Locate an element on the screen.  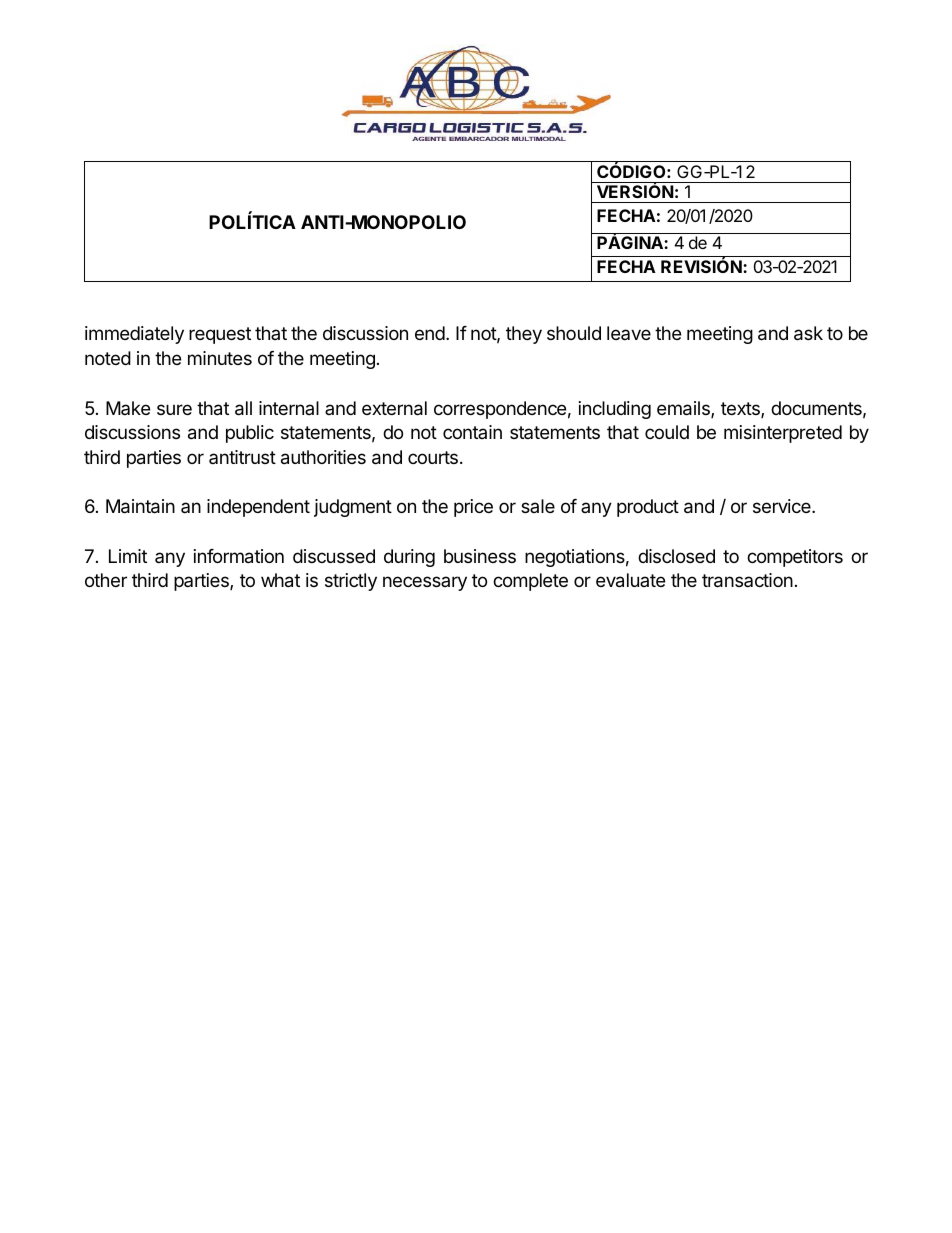
necessary is located at coordinates (425, 583).
